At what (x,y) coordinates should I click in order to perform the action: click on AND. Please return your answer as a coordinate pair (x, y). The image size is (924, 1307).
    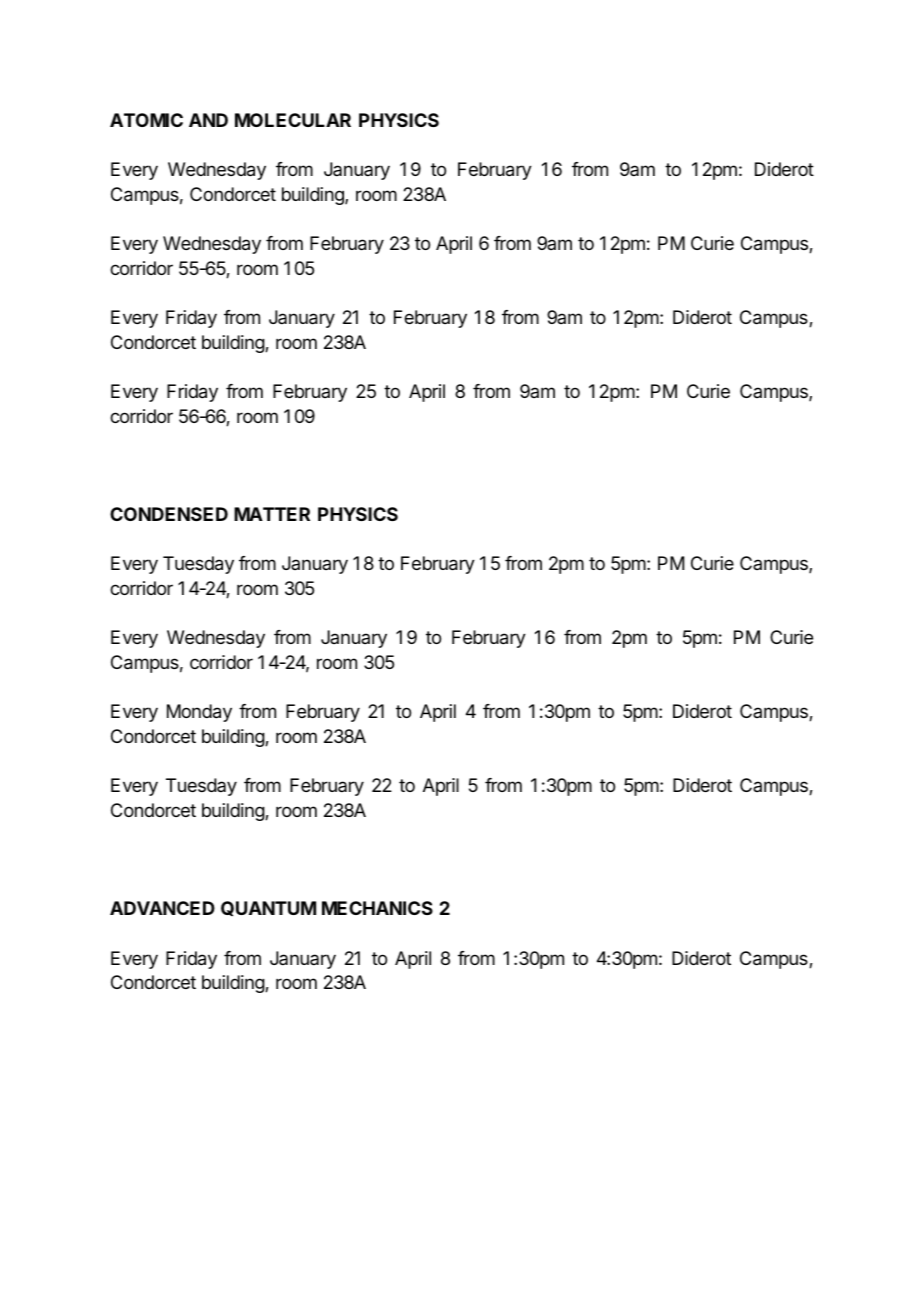
    Looking at the image, I should click on (208, 120).
